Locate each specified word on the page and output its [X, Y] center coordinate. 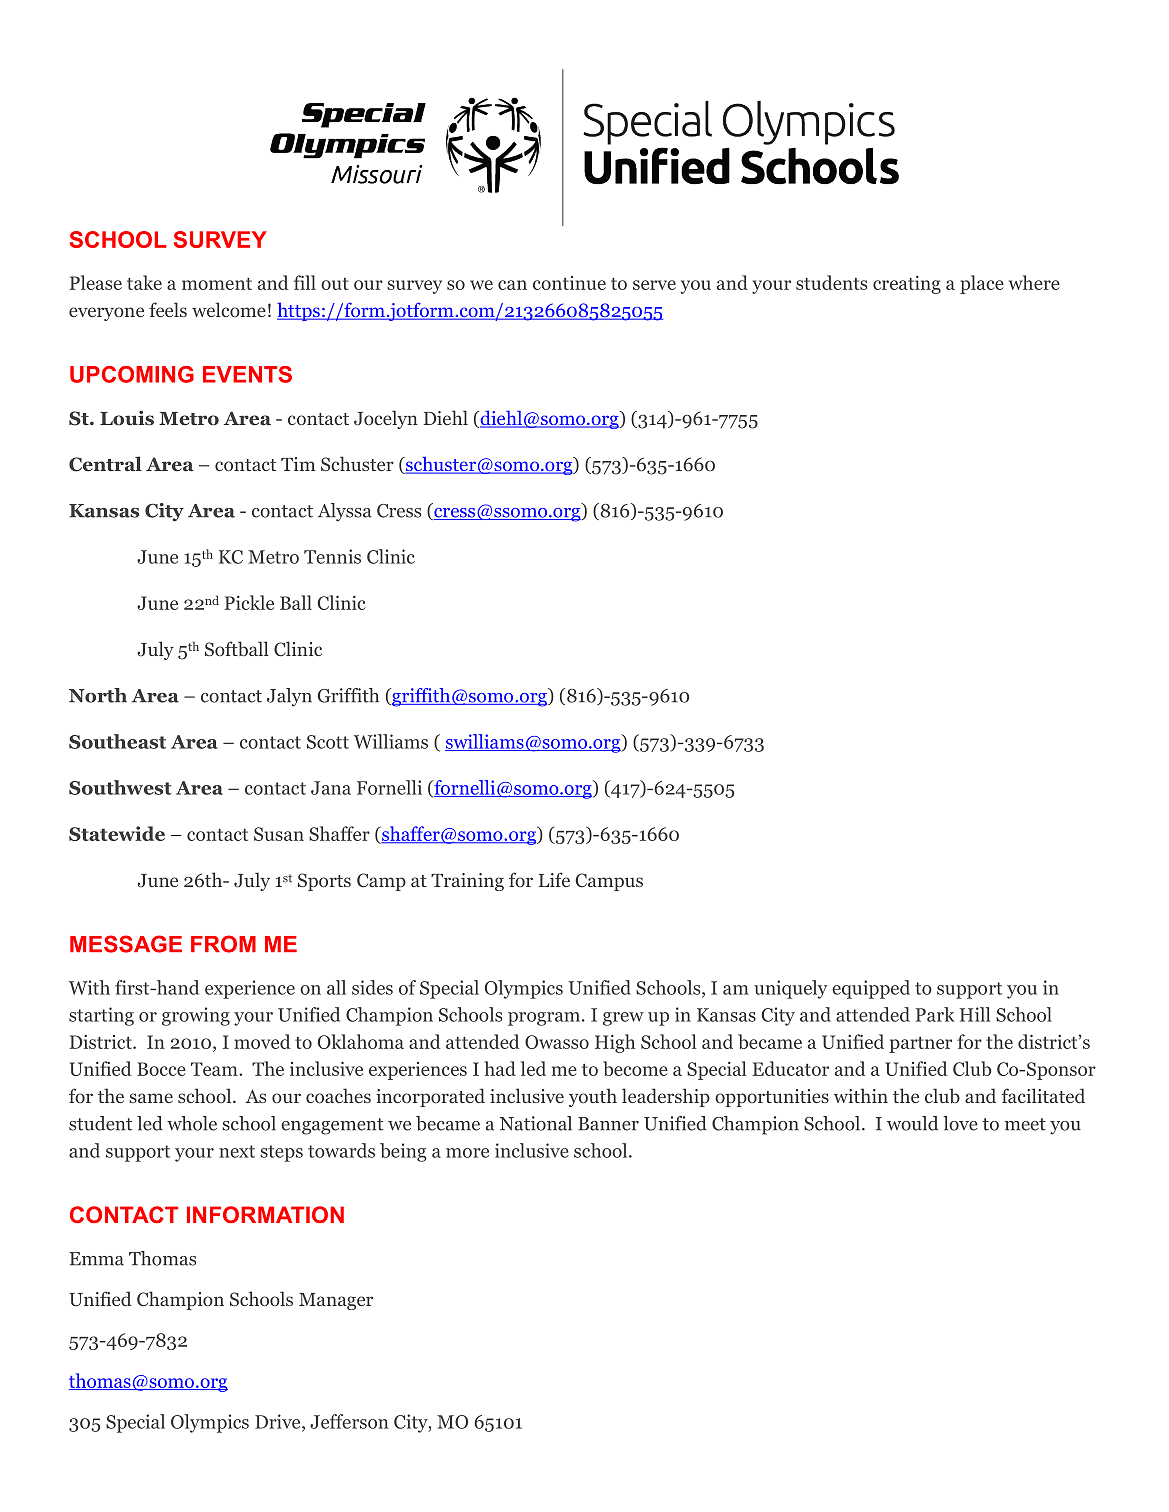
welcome [229, 309]
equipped [871, 989]
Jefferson [349, 1421]
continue [569, 283]
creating [907, 285]
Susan [279, 834]
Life [554, 879]
